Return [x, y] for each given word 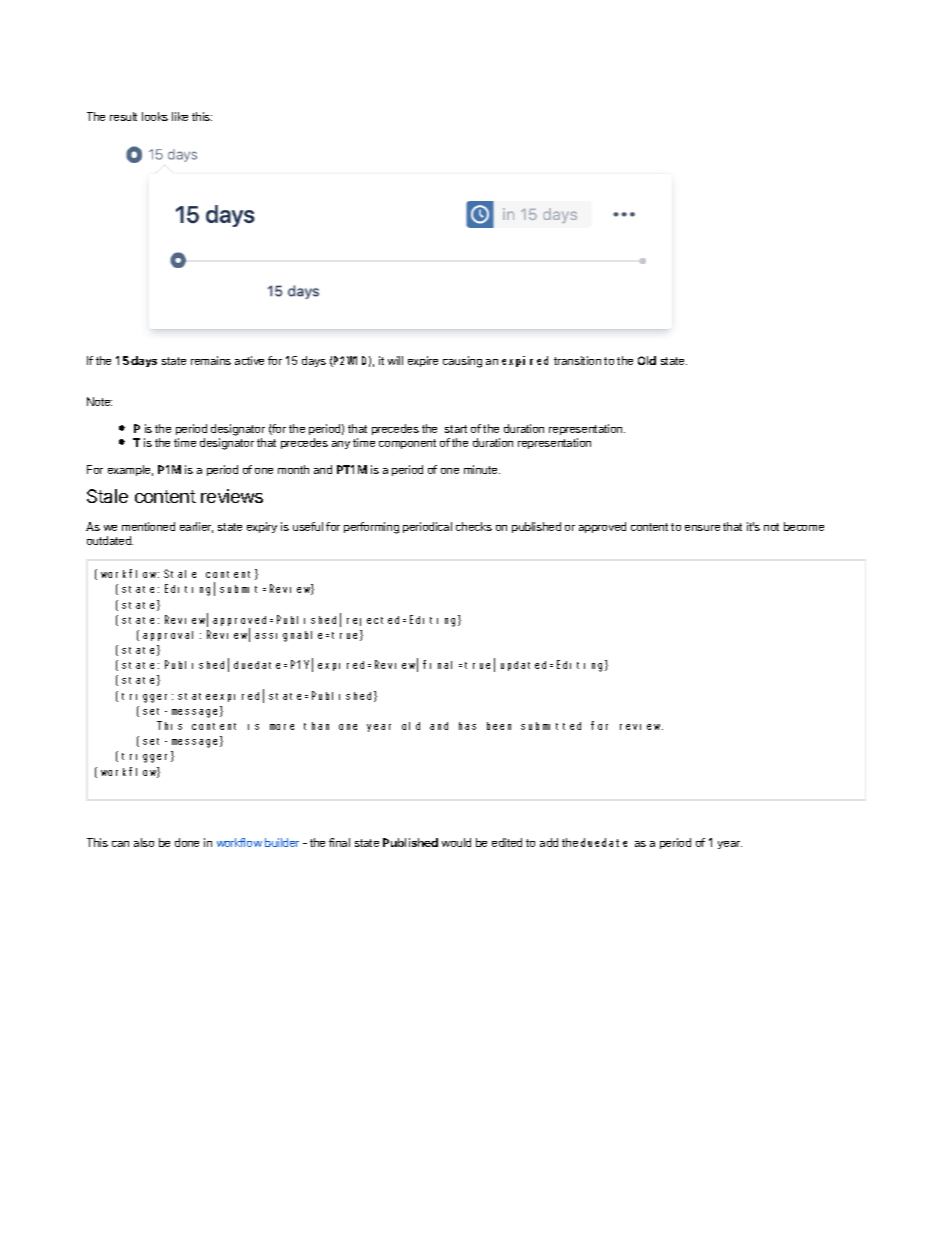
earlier [196, 527]
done [187, 842]
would [456, 842]
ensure [702, 528]
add [549, 842]
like [180, 116]
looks [155, 116]
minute [482, 469]
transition [577, 360]
